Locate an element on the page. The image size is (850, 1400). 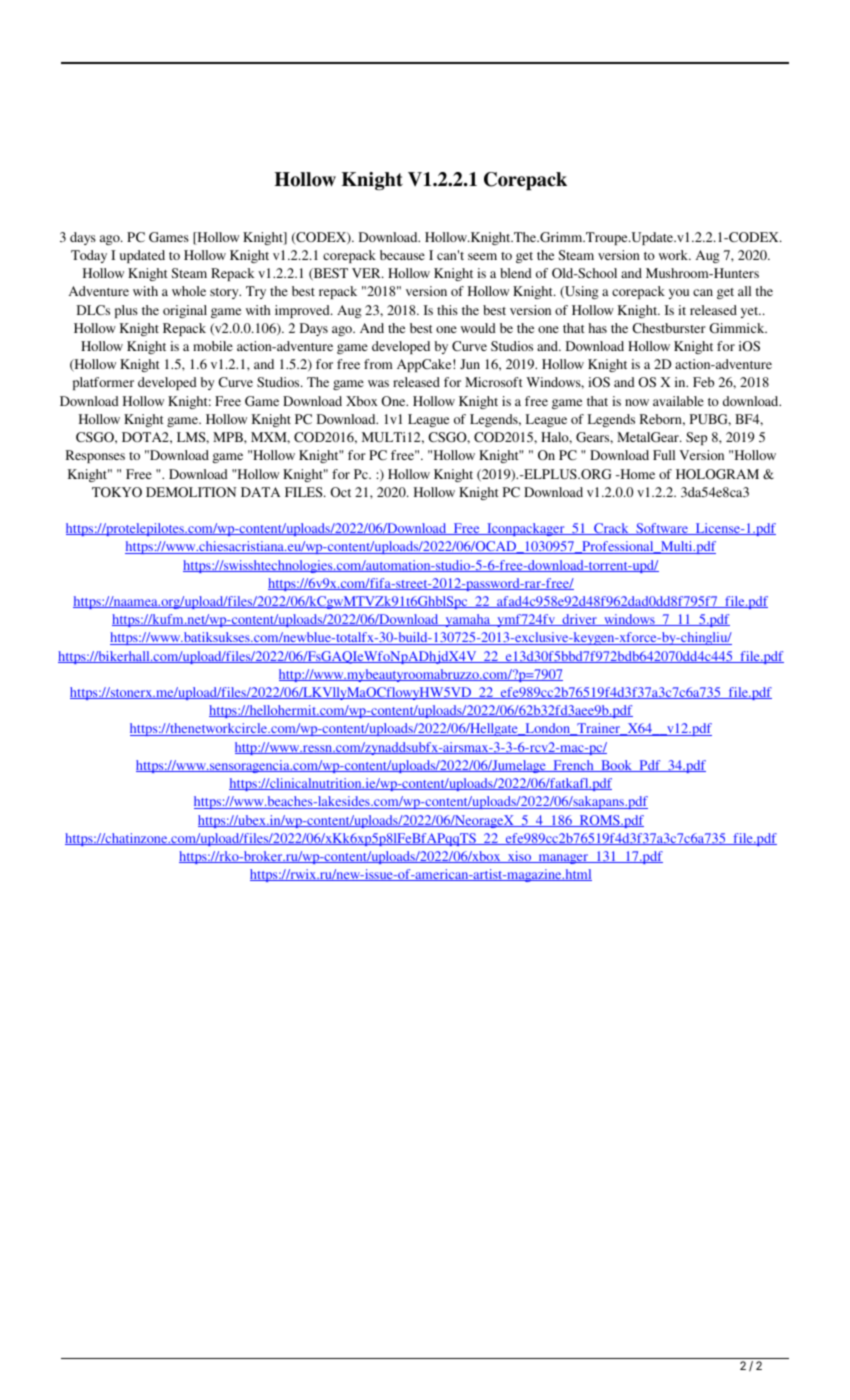
DEMOLITION is located at coordinates (191, 492).
